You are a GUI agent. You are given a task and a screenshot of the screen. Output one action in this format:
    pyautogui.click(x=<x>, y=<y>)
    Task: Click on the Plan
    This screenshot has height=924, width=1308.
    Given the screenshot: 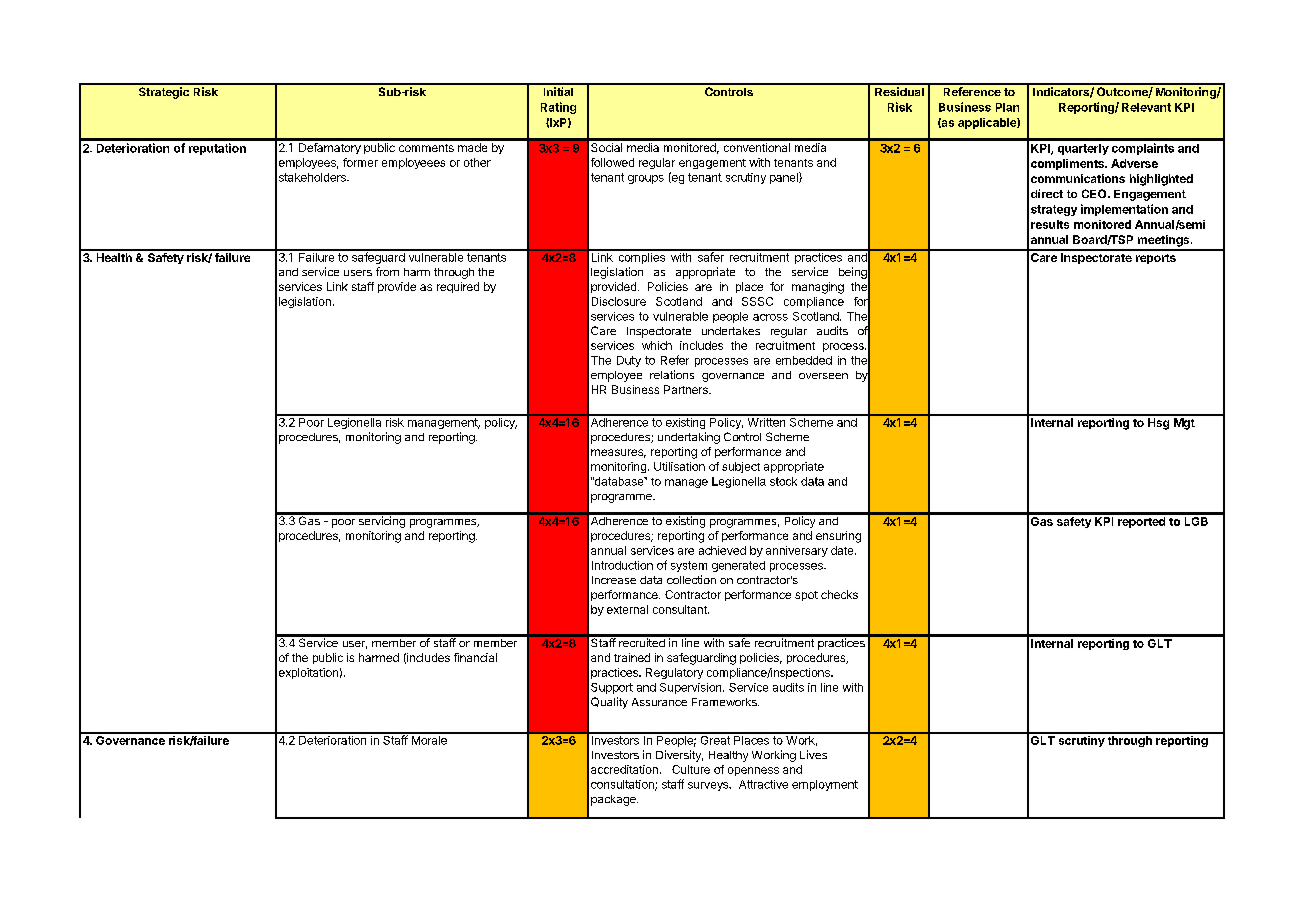 What is the action you would take?
    pyautogui.click(x=1007, y=107)
